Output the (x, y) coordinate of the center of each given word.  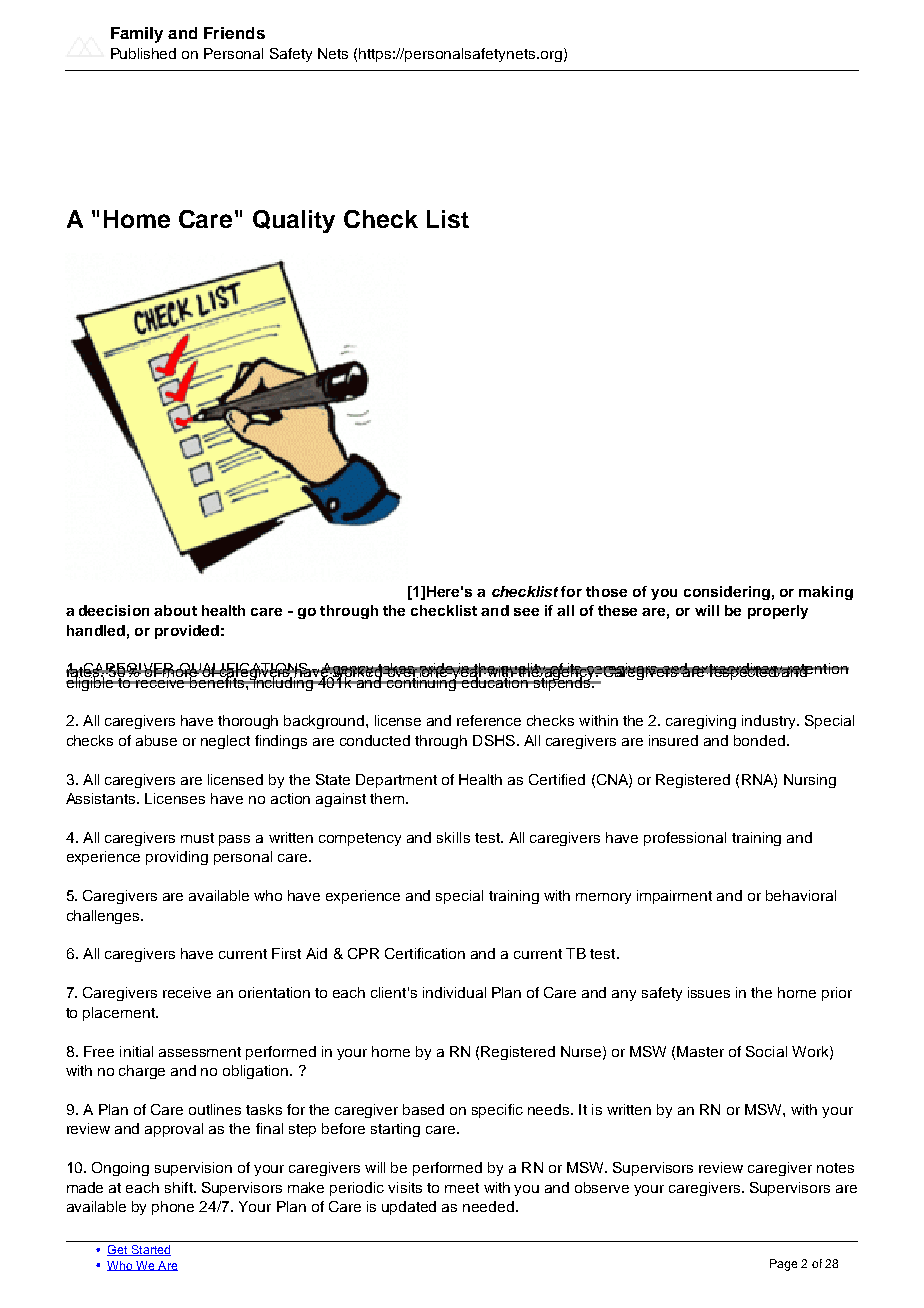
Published (143, 53)
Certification (425, 953)
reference (489, 720)
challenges (104, 917)
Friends (234, 33)
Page (783, 1265)
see (526, 612)
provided (187, 632)
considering (727, 593)
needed (488, 1206)
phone (173, 1208)
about (175, 610)
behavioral (801, 895)
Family (137, 35)
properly (778, 612)
